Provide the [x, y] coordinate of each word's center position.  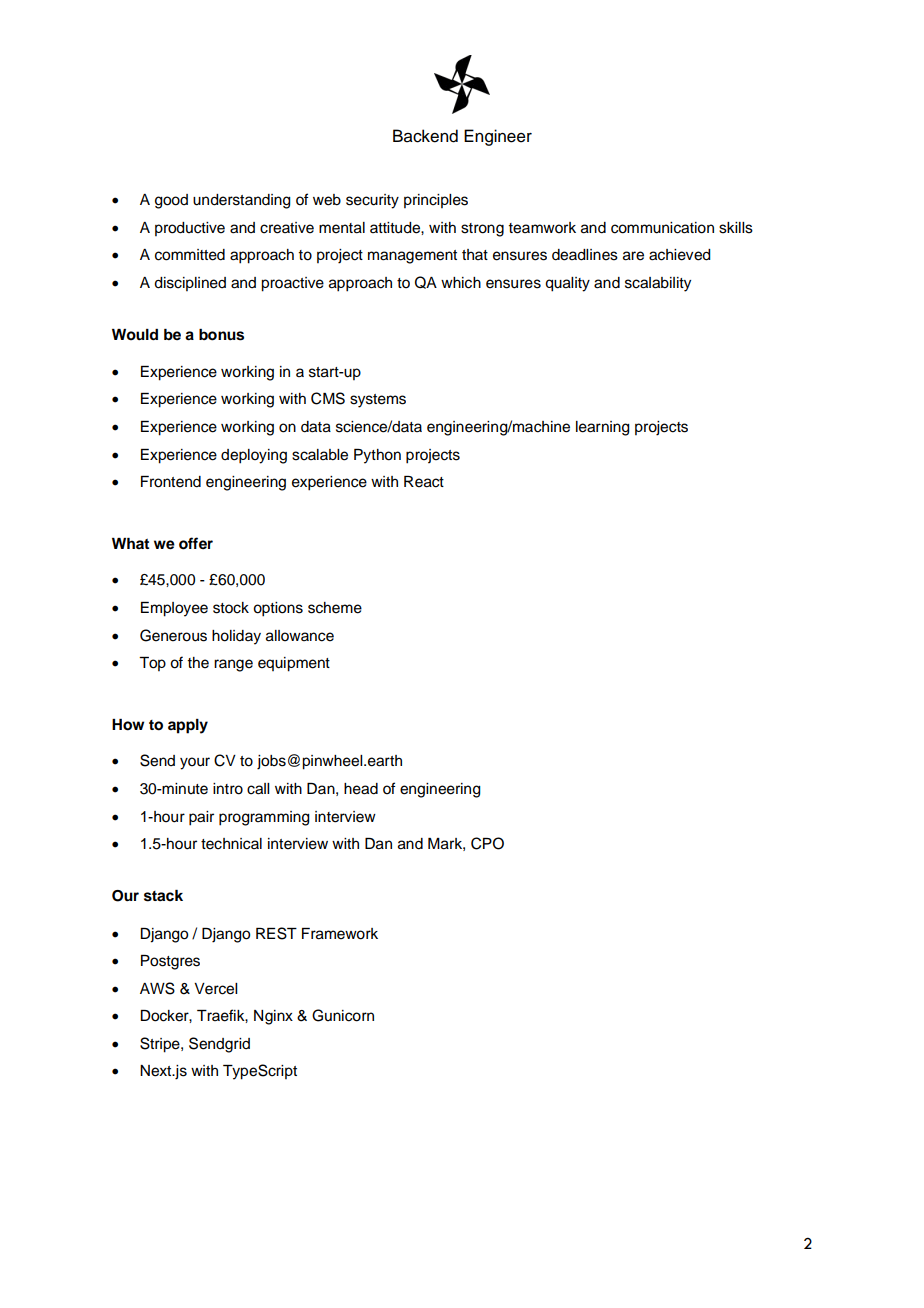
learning [603, 428]
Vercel [215, 989]
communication [662, 228]
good [171, 201]
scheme [335, 608]
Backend [425, 136]
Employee [174, 609]
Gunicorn [343, 1015]
